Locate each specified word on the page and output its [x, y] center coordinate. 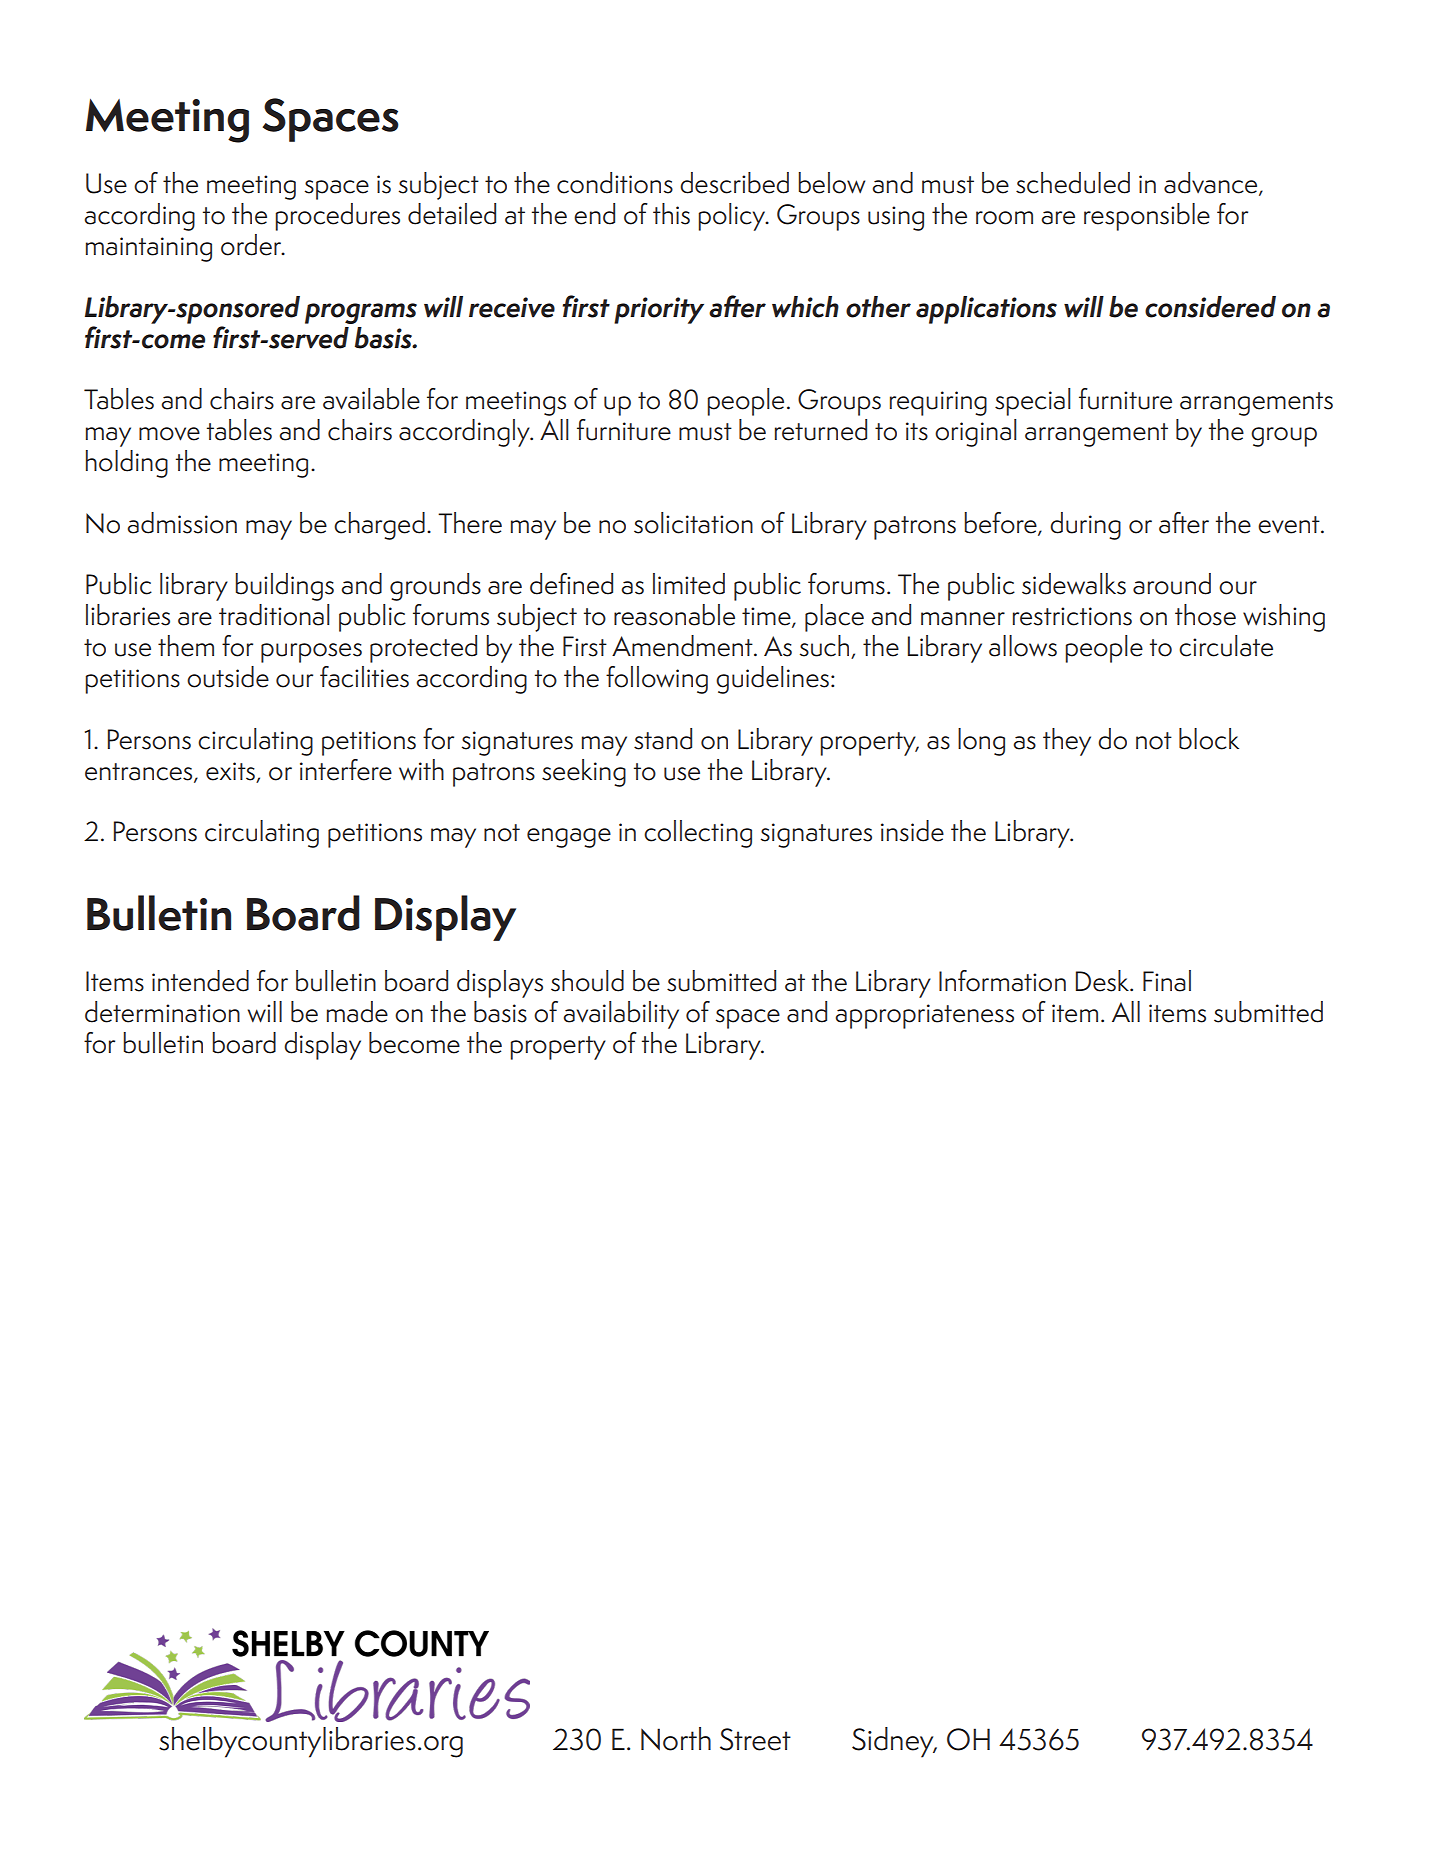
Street [755, 1739]
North [676, 1739]
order [252, 245]
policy [733, 217]
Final [1167, 981]
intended [200, 981]
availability [621, 1015]
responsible [1147, 217]
